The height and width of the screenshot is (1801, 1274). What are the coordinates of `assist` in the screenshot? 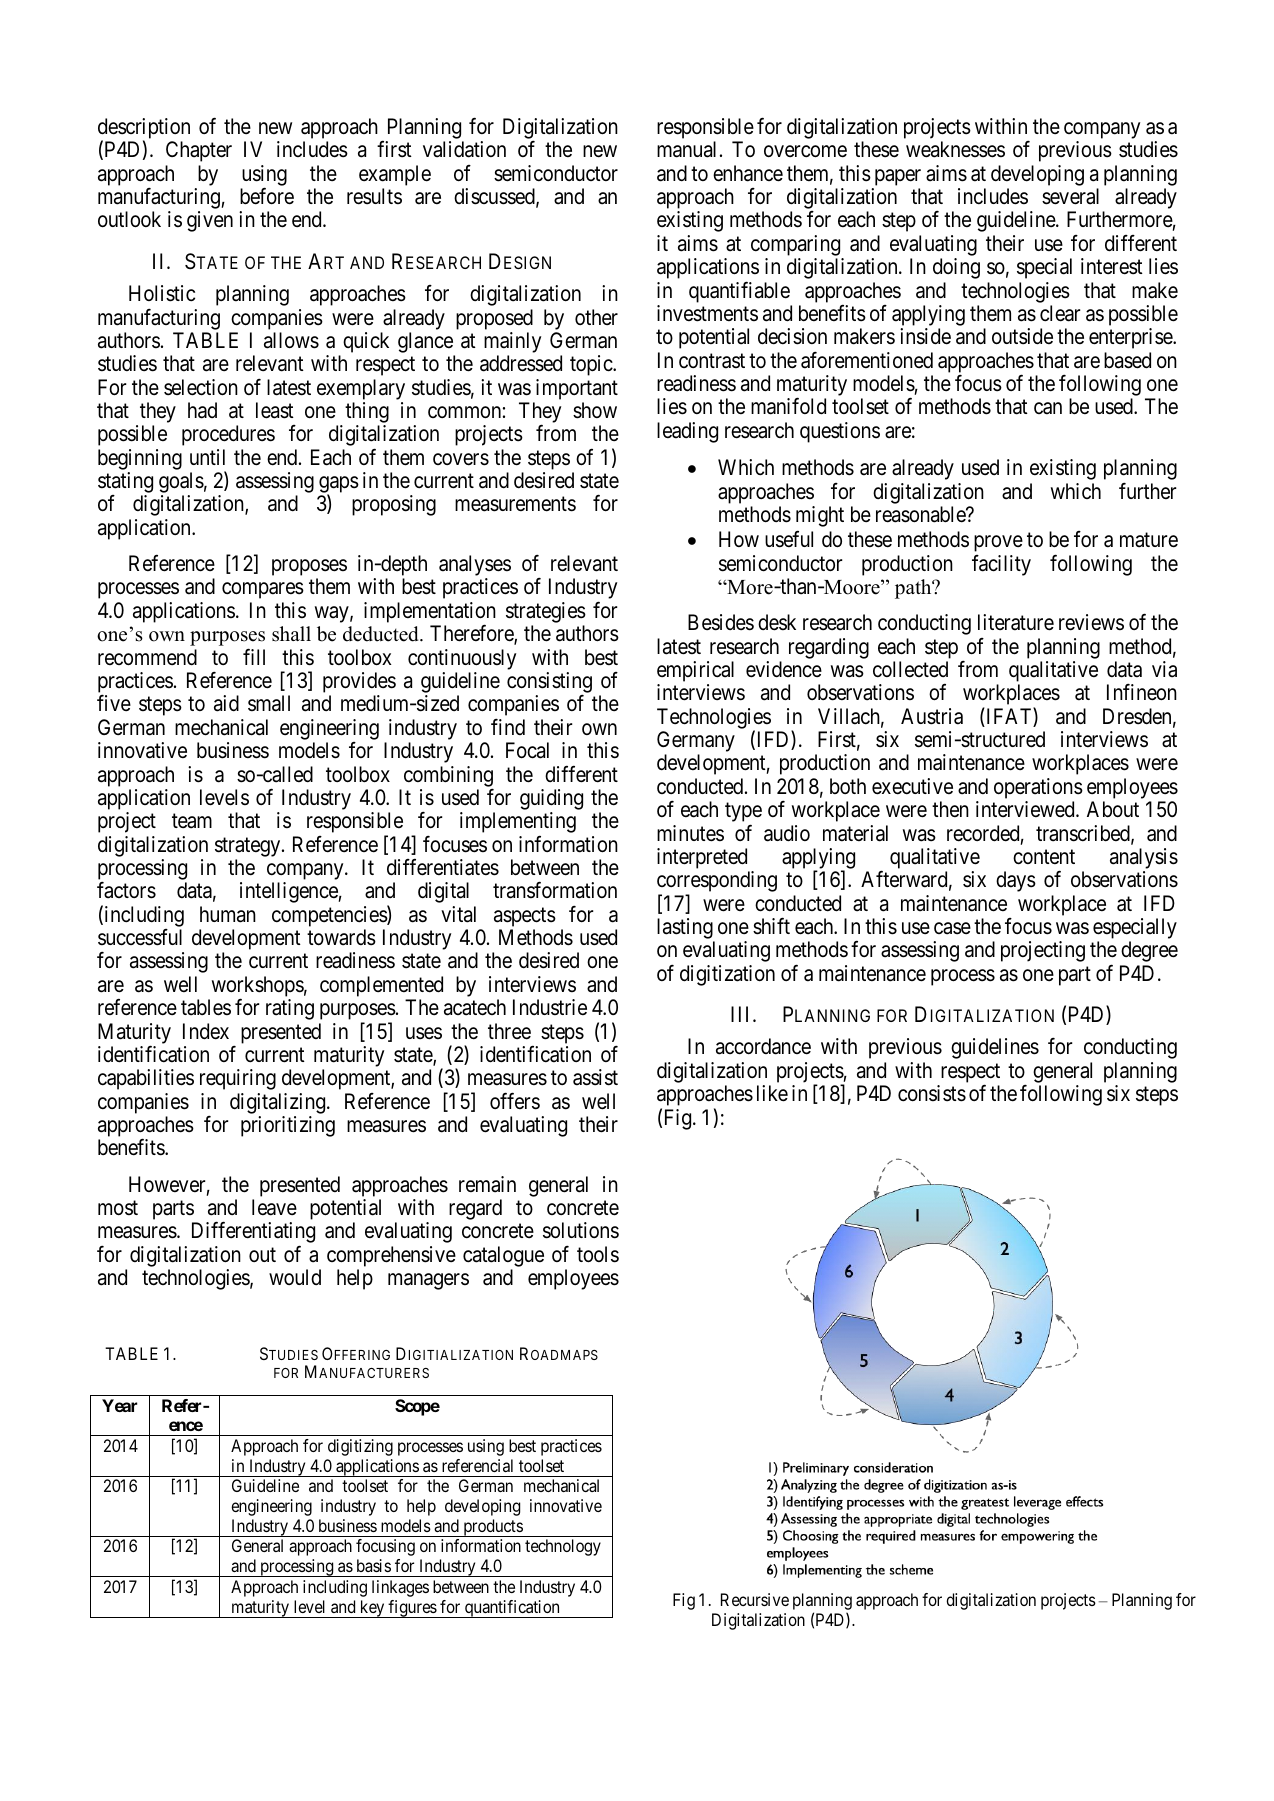 It's located at (595, 1077).
